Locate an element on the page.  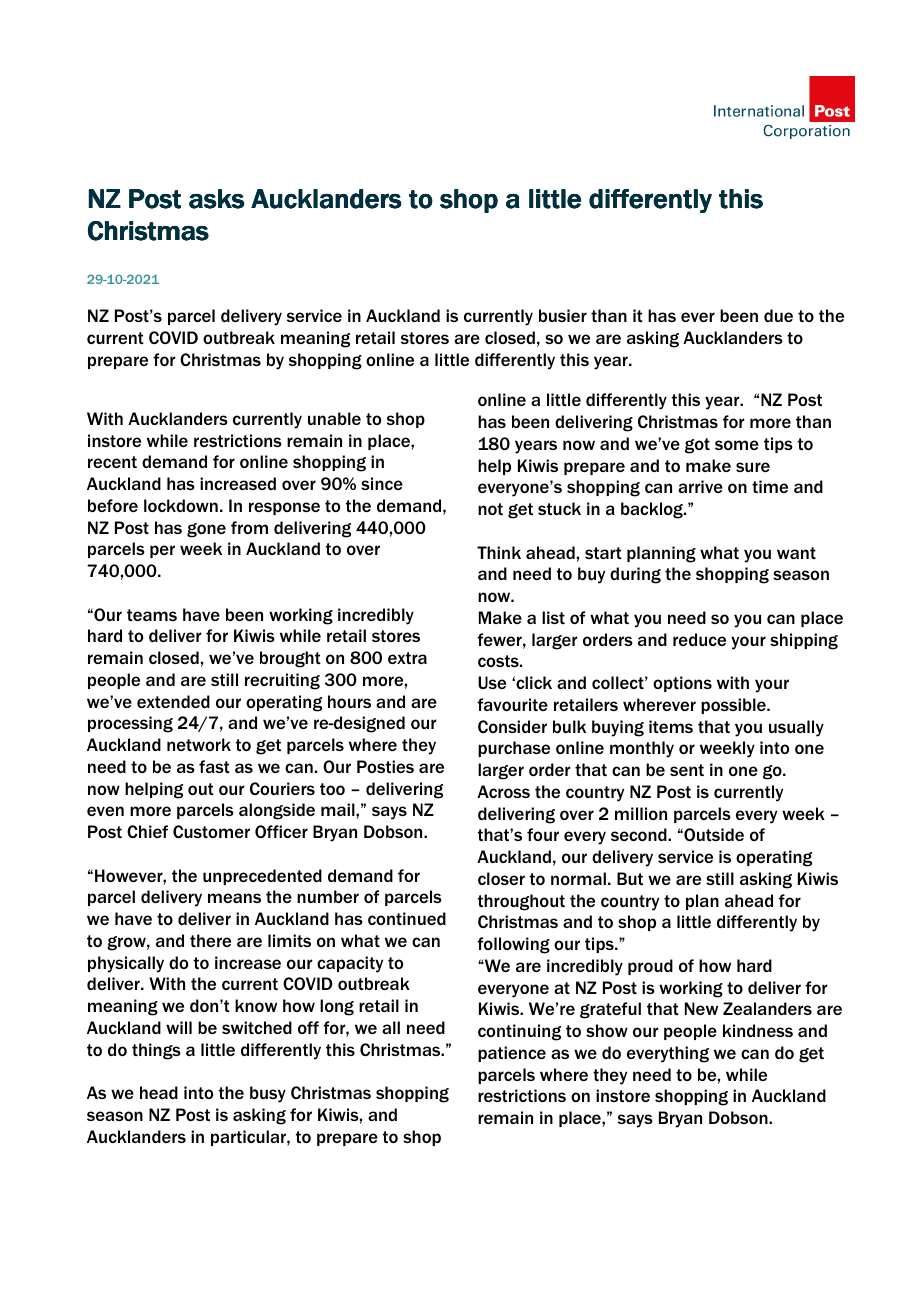
teams is located at coordinates (152, 615).
